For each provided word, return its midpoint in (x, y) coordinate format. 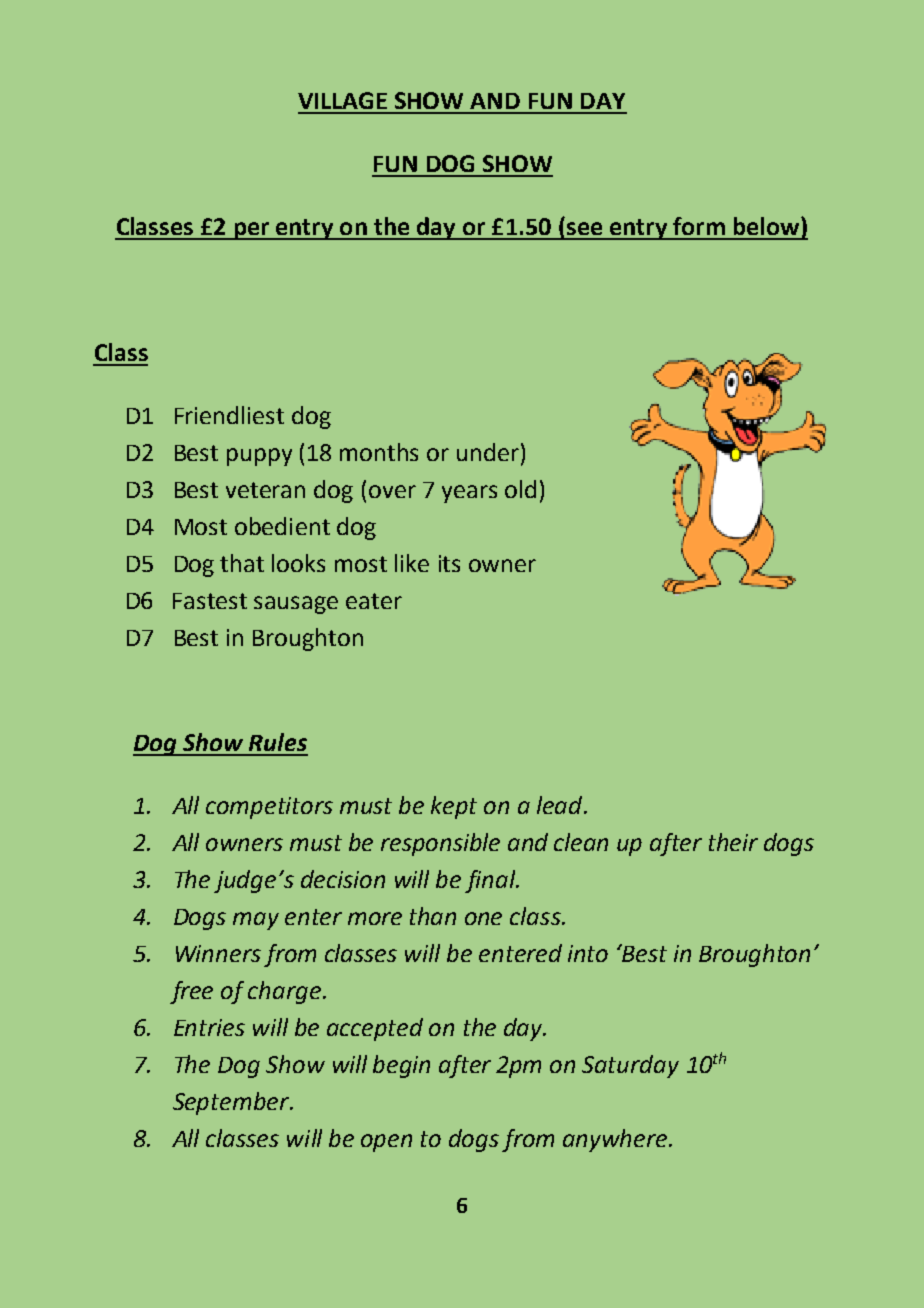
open (386, 1143)
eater (374, 601)
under (488, 452)
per (251, 231)
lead (561, 805)
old (520, 489)
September (232, 1103)
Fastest (210, 601)
